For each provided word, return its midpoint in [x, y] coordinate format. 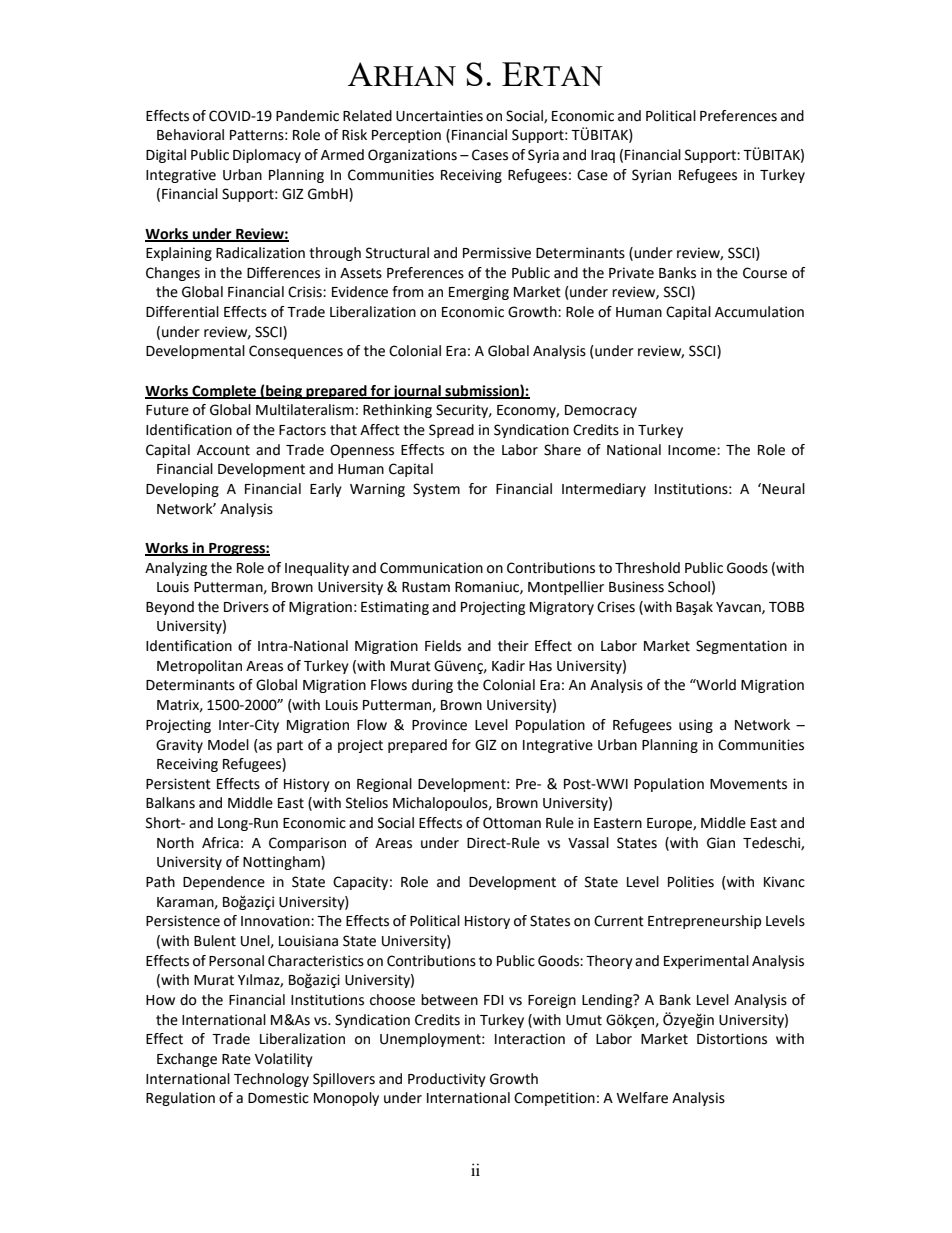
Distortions [732, 1039]
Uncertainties [439, 116]
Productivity [447, 1080]
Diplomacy [267, 156]
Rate [236, 1059]
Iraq [603, 156]
